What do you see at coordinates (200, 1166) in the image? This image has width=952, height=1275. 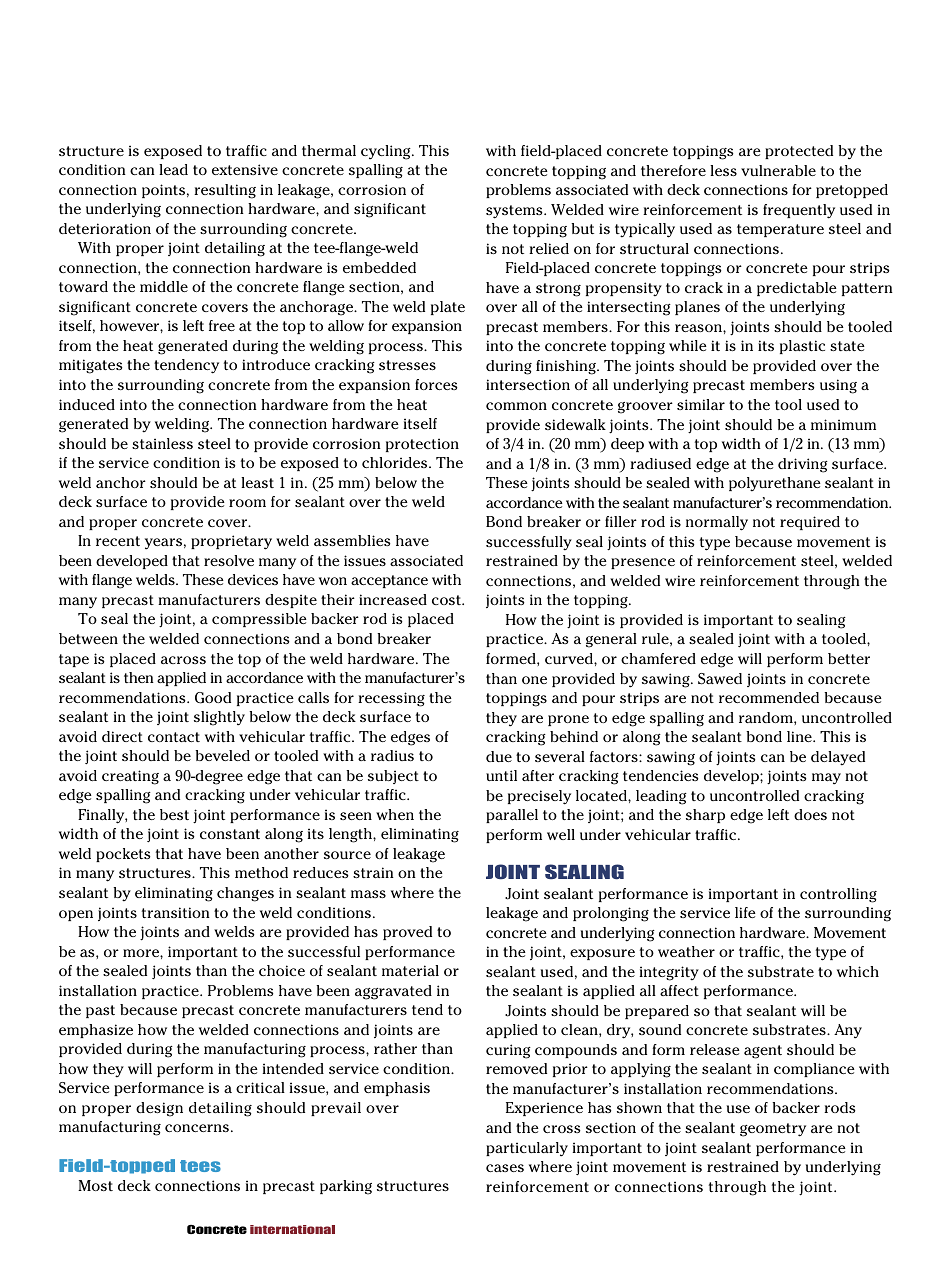 I see `tees` at bounding box center [200, 1166].
